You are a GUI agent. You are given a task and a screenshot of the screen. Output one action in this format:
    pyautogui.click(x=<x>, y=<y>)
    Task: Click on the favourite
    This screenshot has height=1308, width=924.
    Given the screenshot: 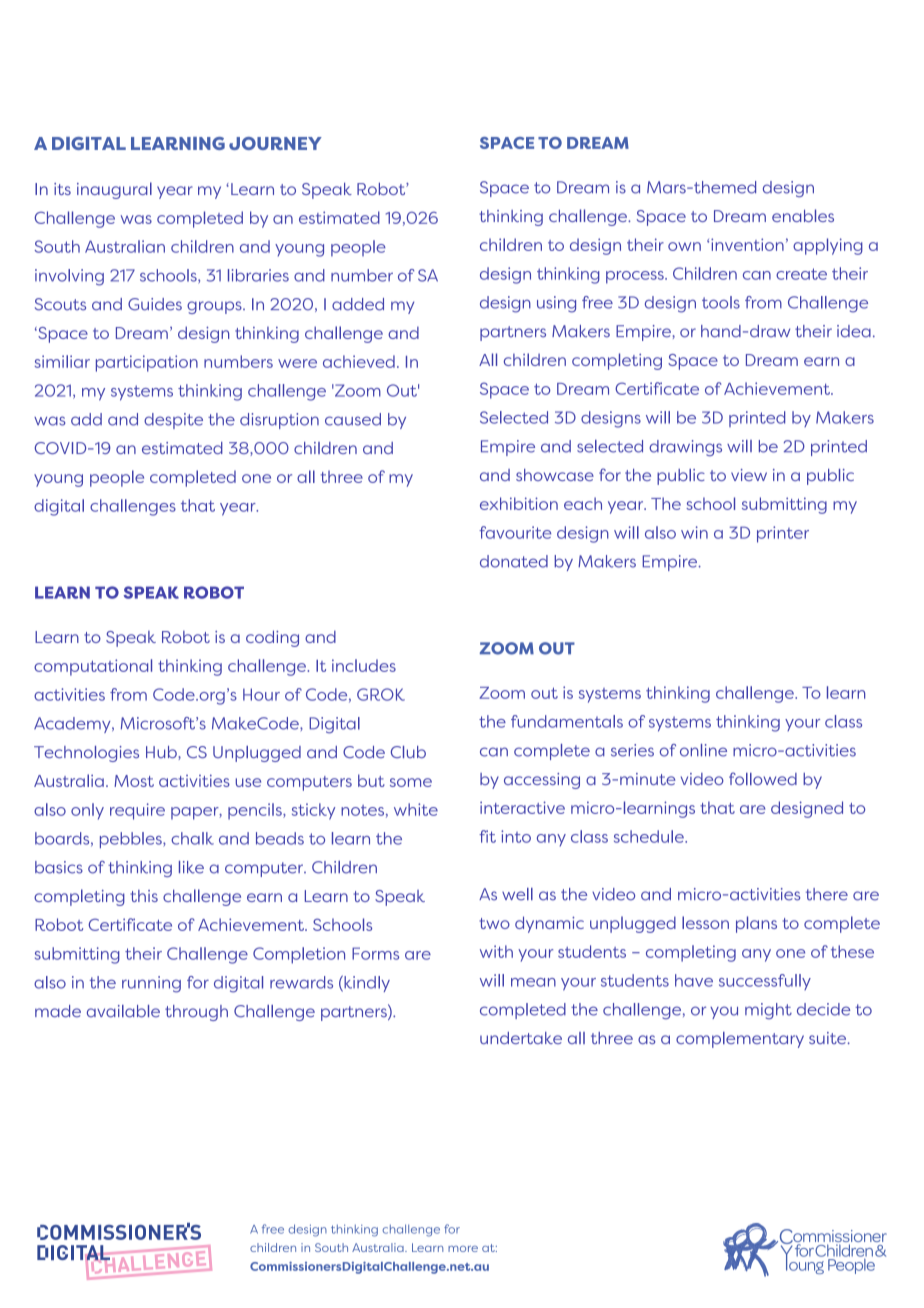 What is the action you would take?
    pyautogui.click(x=515, y=532)
